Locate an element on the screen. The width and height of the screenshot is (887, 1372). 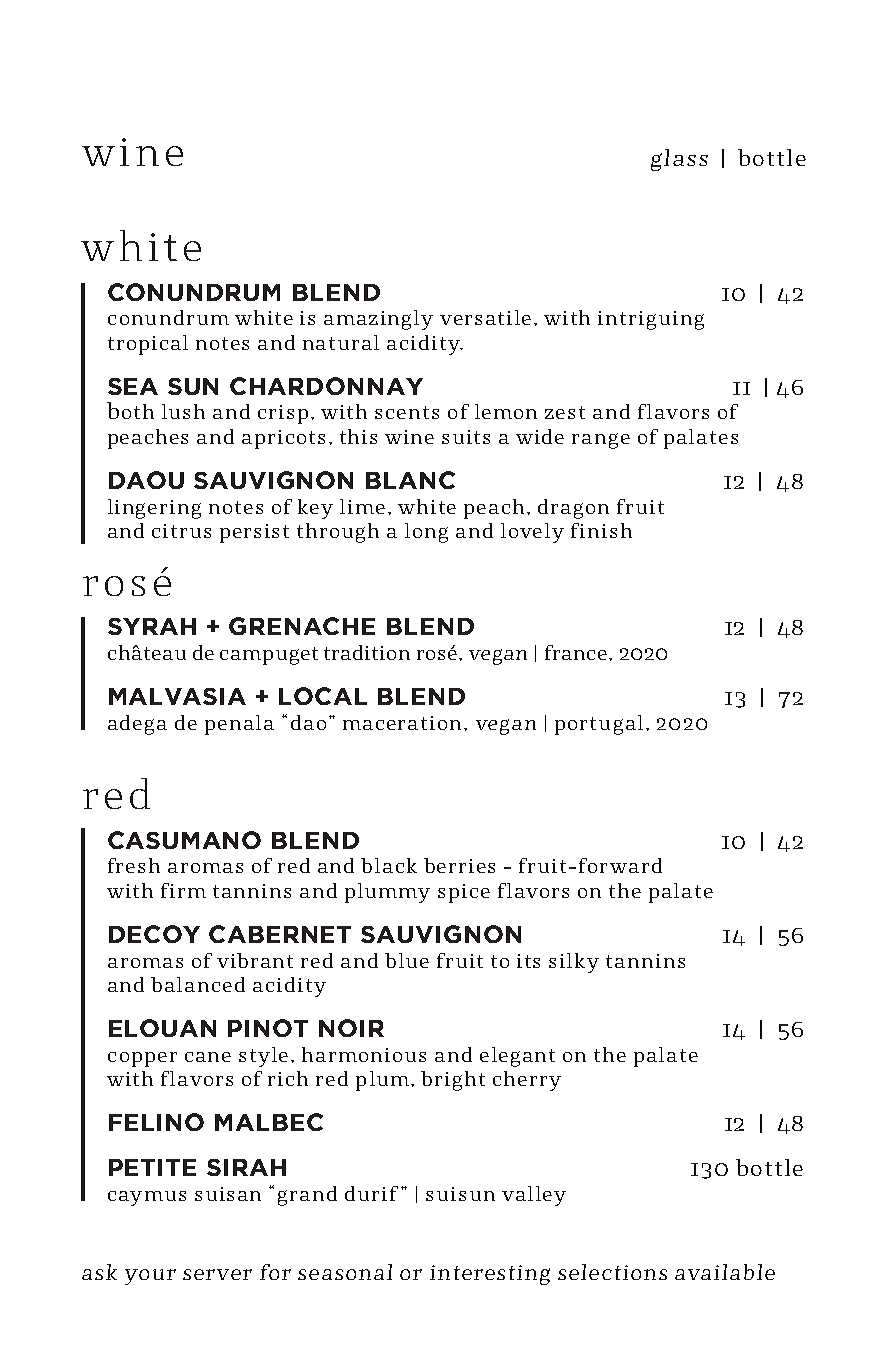
portugal is located at coordinates (599, 725).
